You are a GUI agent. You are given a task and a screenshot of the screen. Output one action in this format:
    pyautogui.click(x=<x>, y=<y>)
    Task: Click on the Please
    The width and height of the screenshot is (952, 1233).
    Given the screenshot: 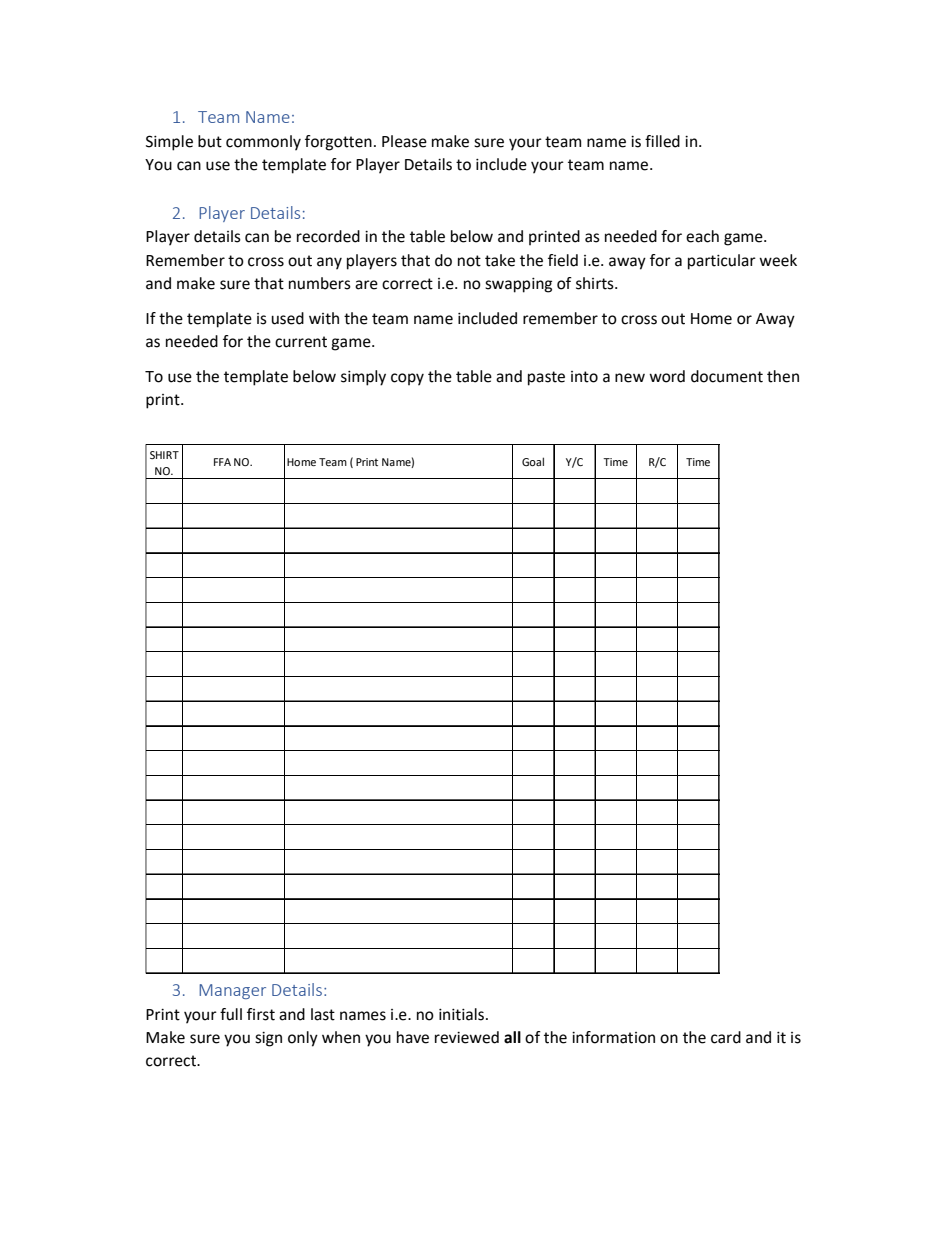 What is the action you would take?
    pyautogui.click(x=404, y=141)
